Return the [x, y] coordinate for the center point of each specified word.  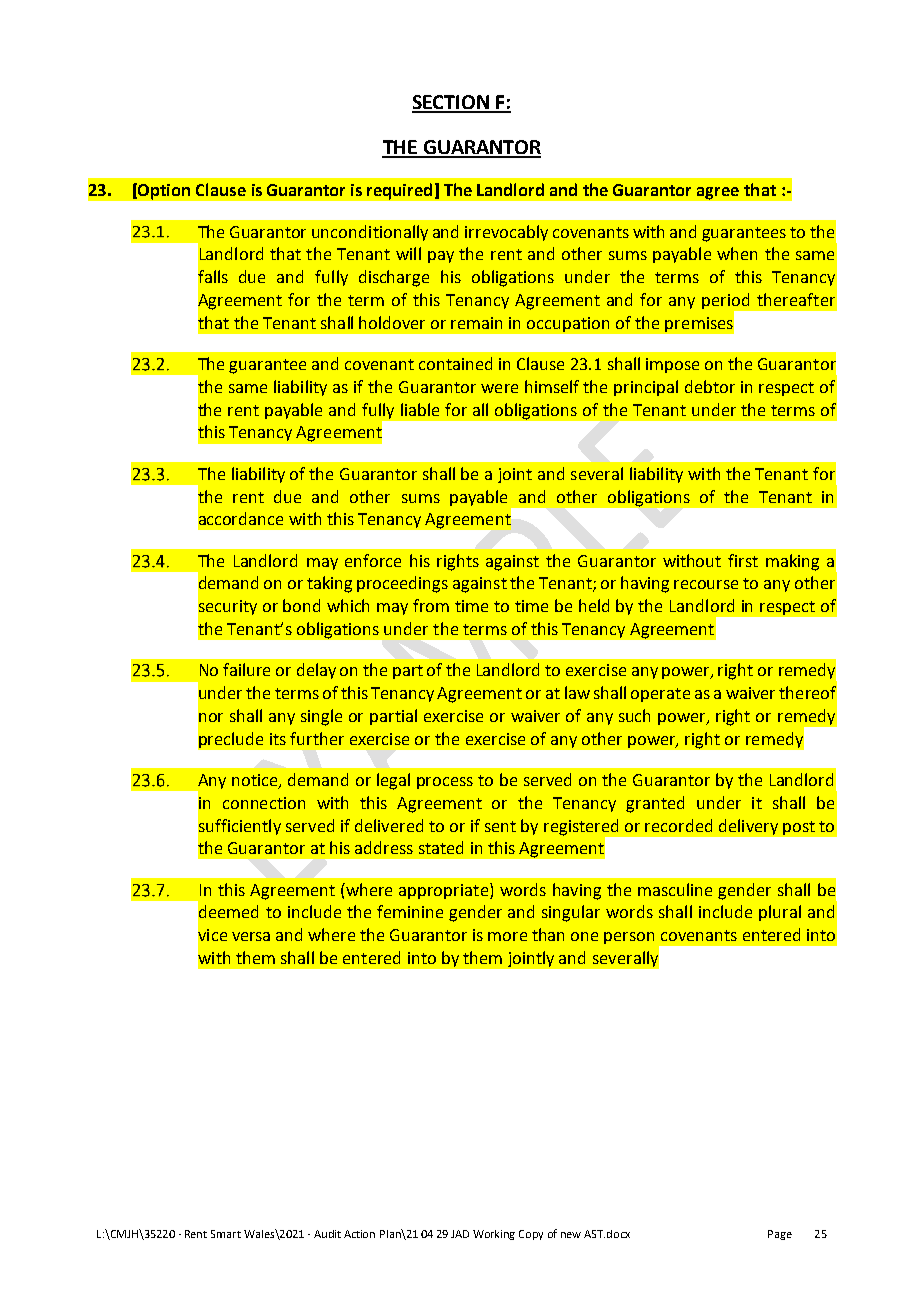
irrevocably [506, 233]
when [737, 253]
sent [500, 826]
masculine [675, 889]
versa [251, 936]
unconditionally [370, 233]
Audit [327, 1234]
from [431, 605]
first [743, 560]
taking [329, 584]
